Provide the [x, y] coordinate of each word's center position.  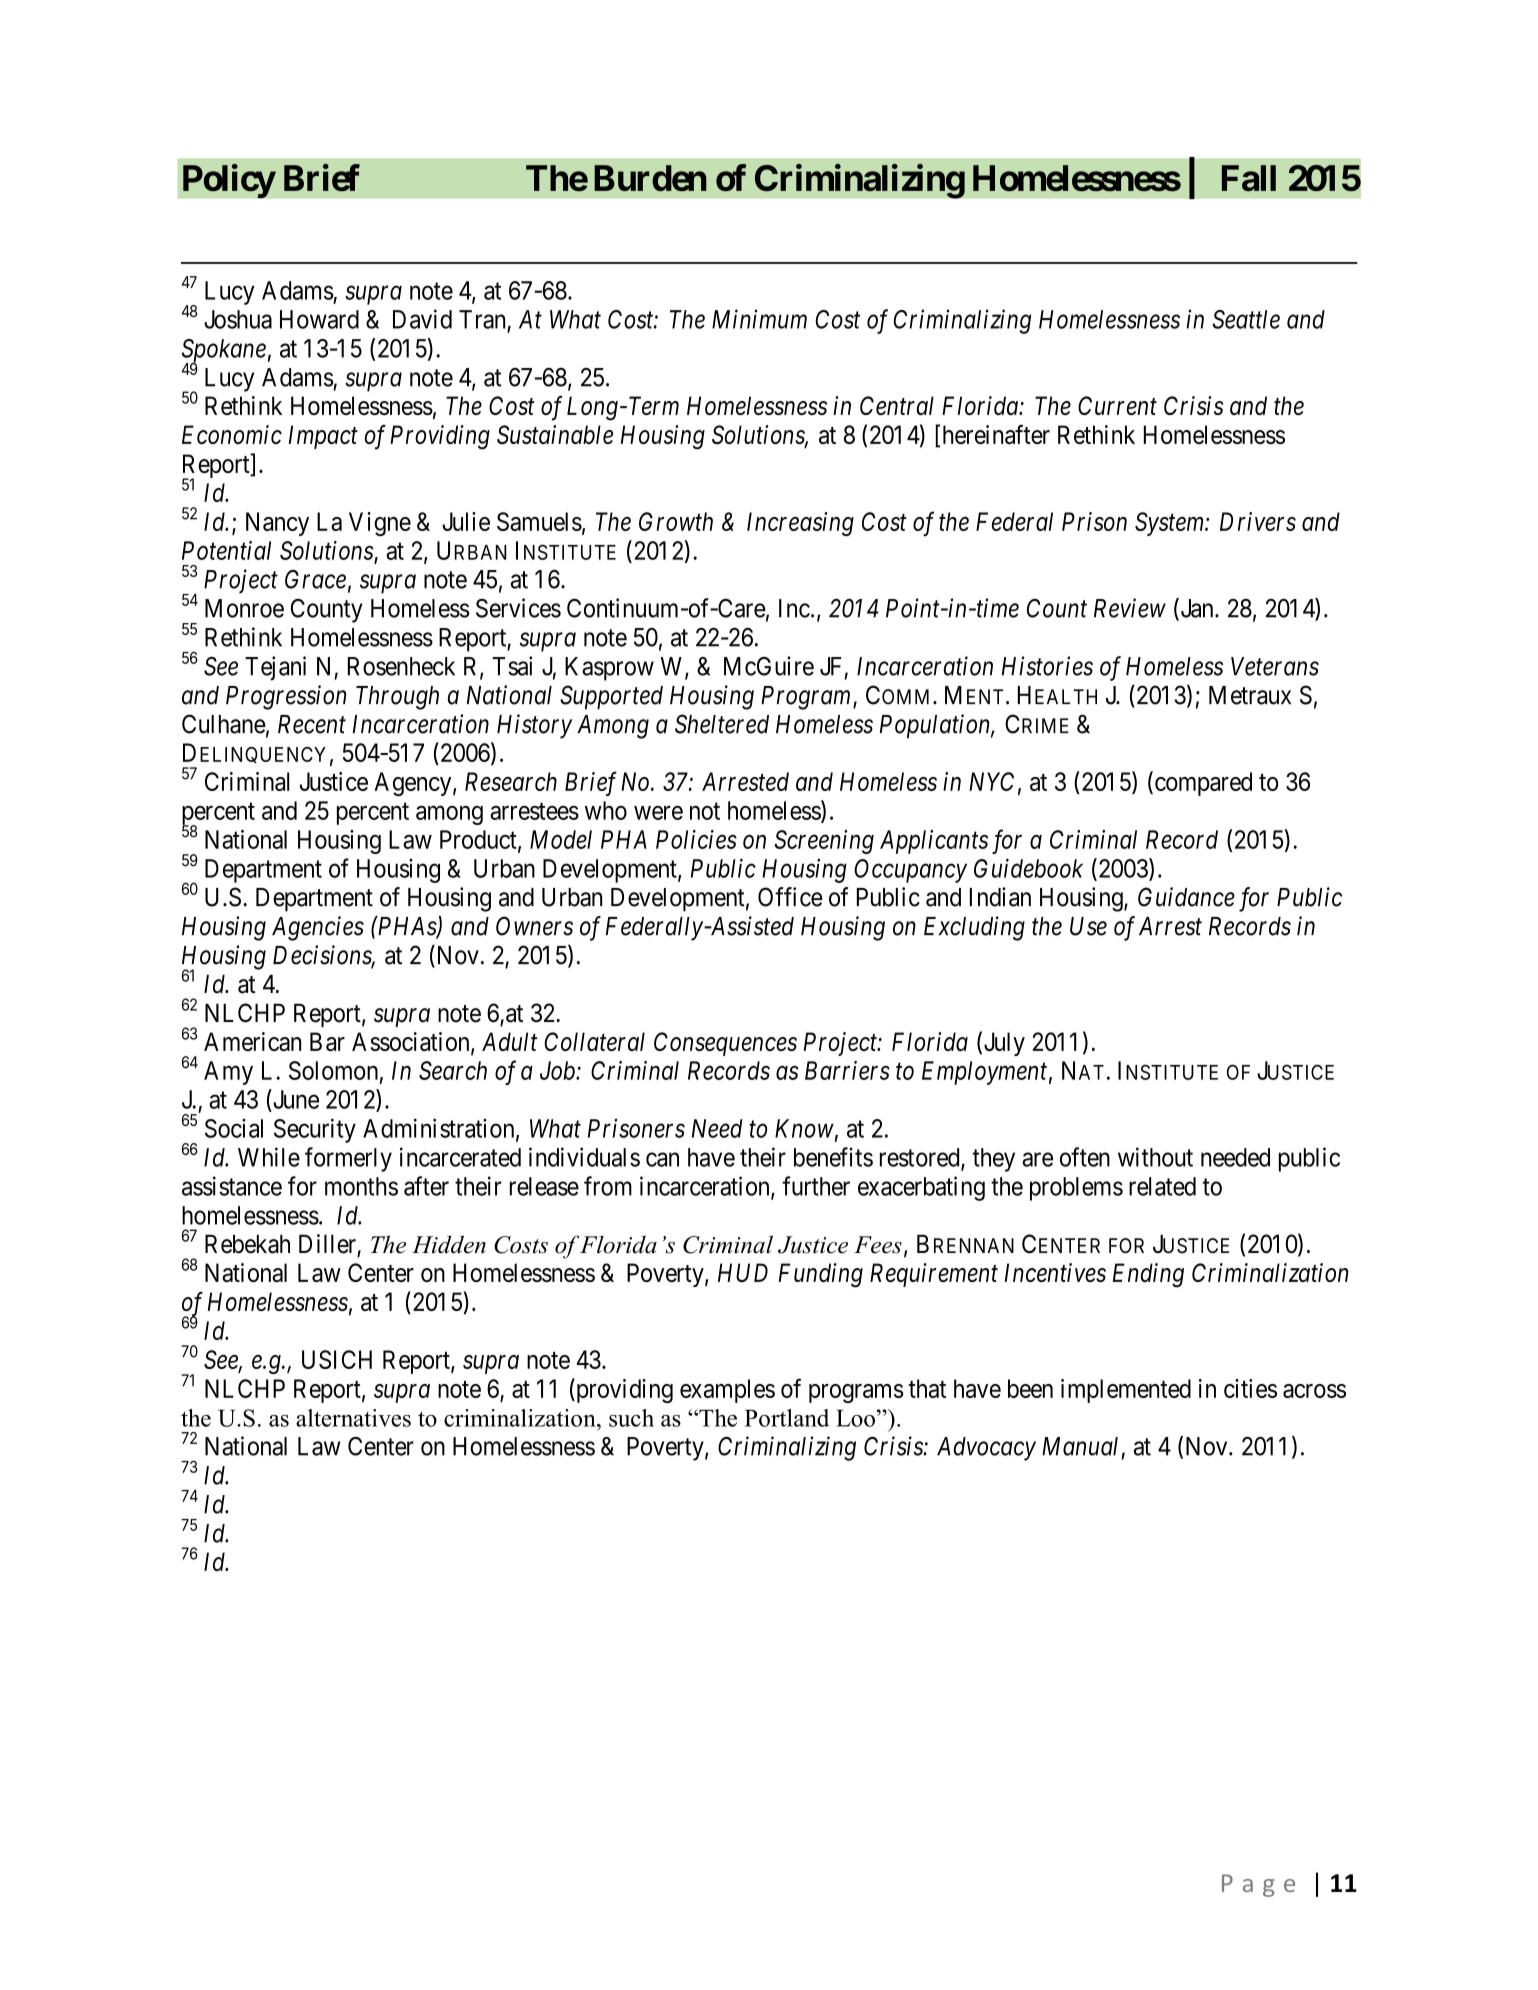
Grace [315, 579]
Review [1130, 608]
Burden [650, 178]
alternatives [353, 1418]
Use [1088, 926]
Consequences [725, 1044]
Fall [1249, 178]
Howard [319, 319]
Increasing [800, 524]
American [252, 1041]
